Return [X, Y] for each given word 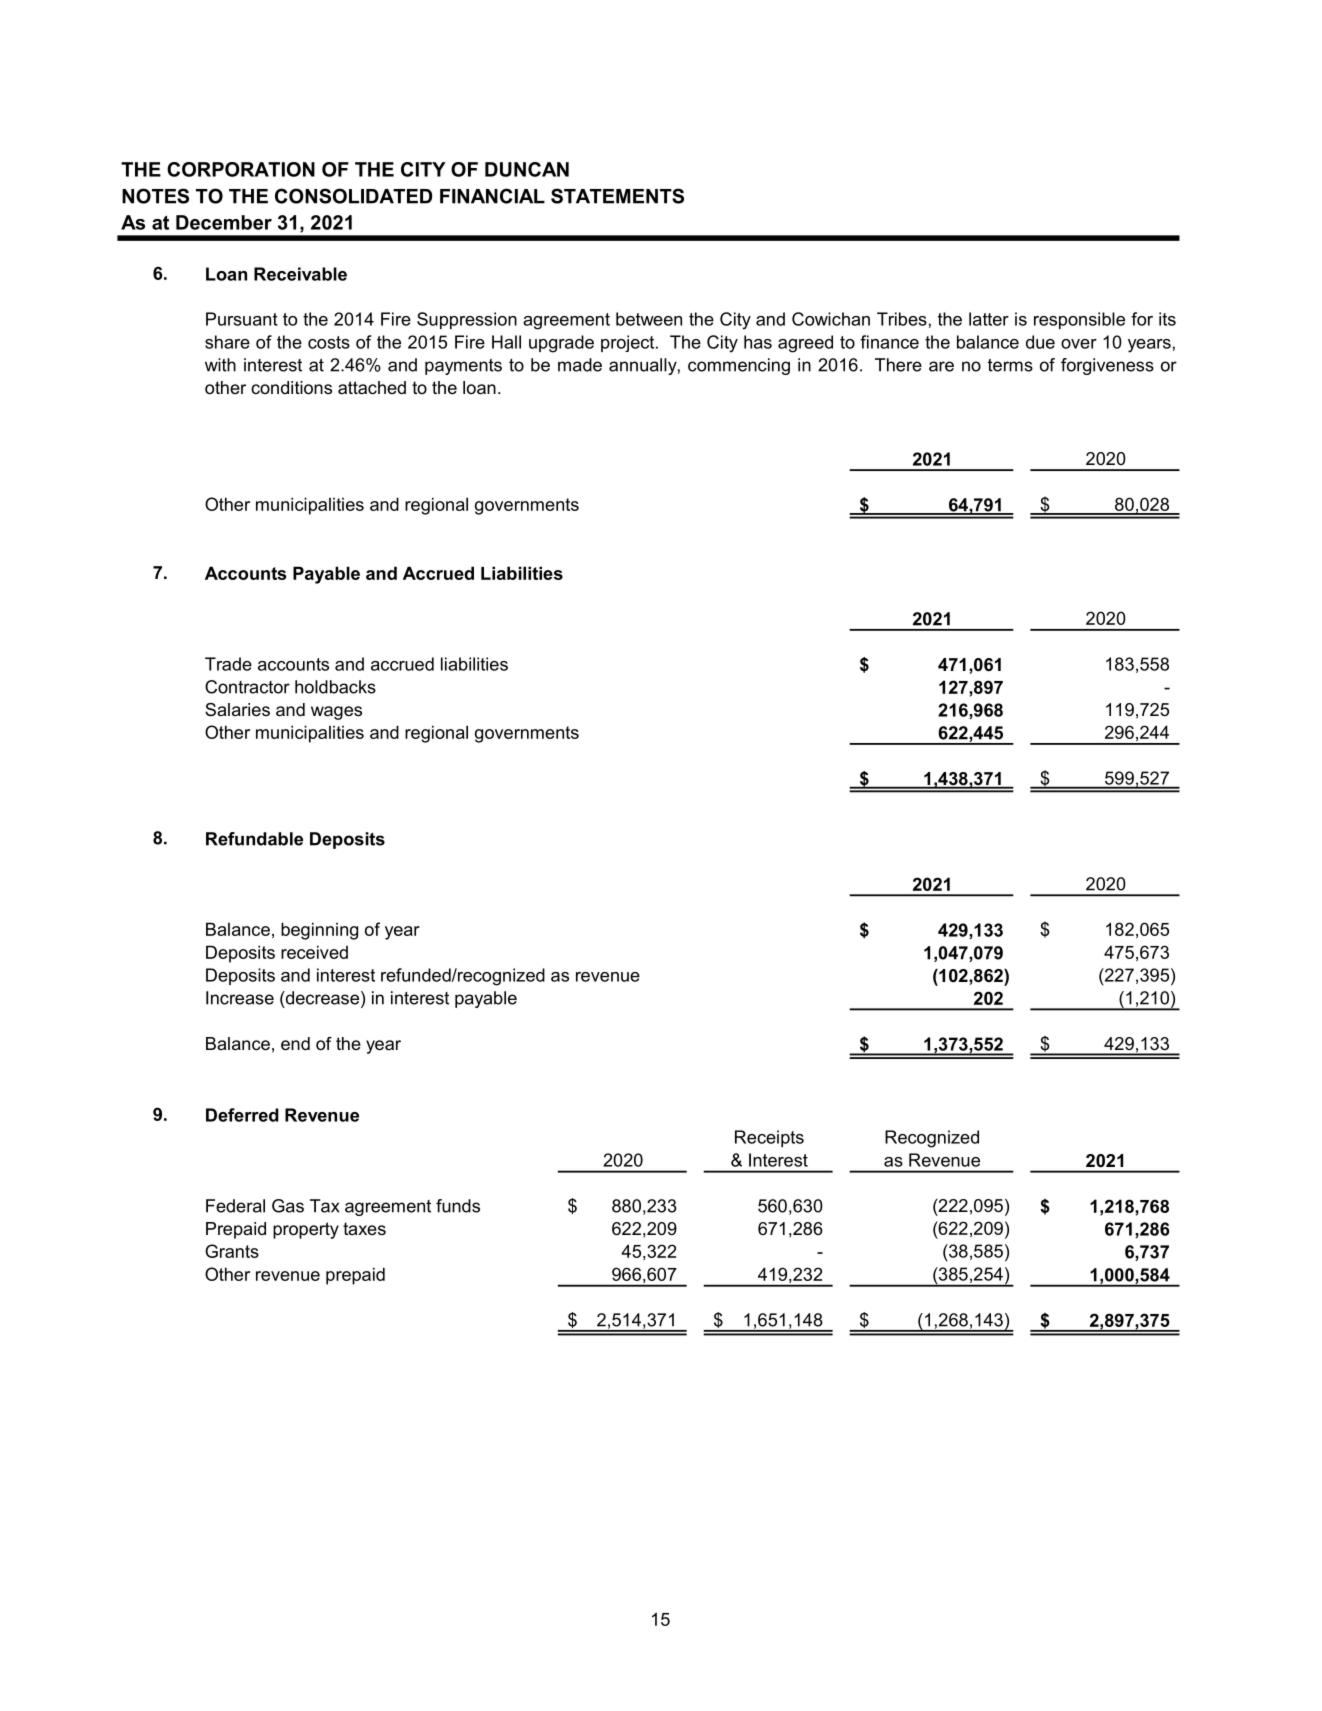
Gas [288, 1206]
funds [458, 1206]
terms [1010, 365]
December [224, 222]
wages [336, 713]
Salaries [237, 709]
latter [989, 319]
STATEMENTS [617, 196]
